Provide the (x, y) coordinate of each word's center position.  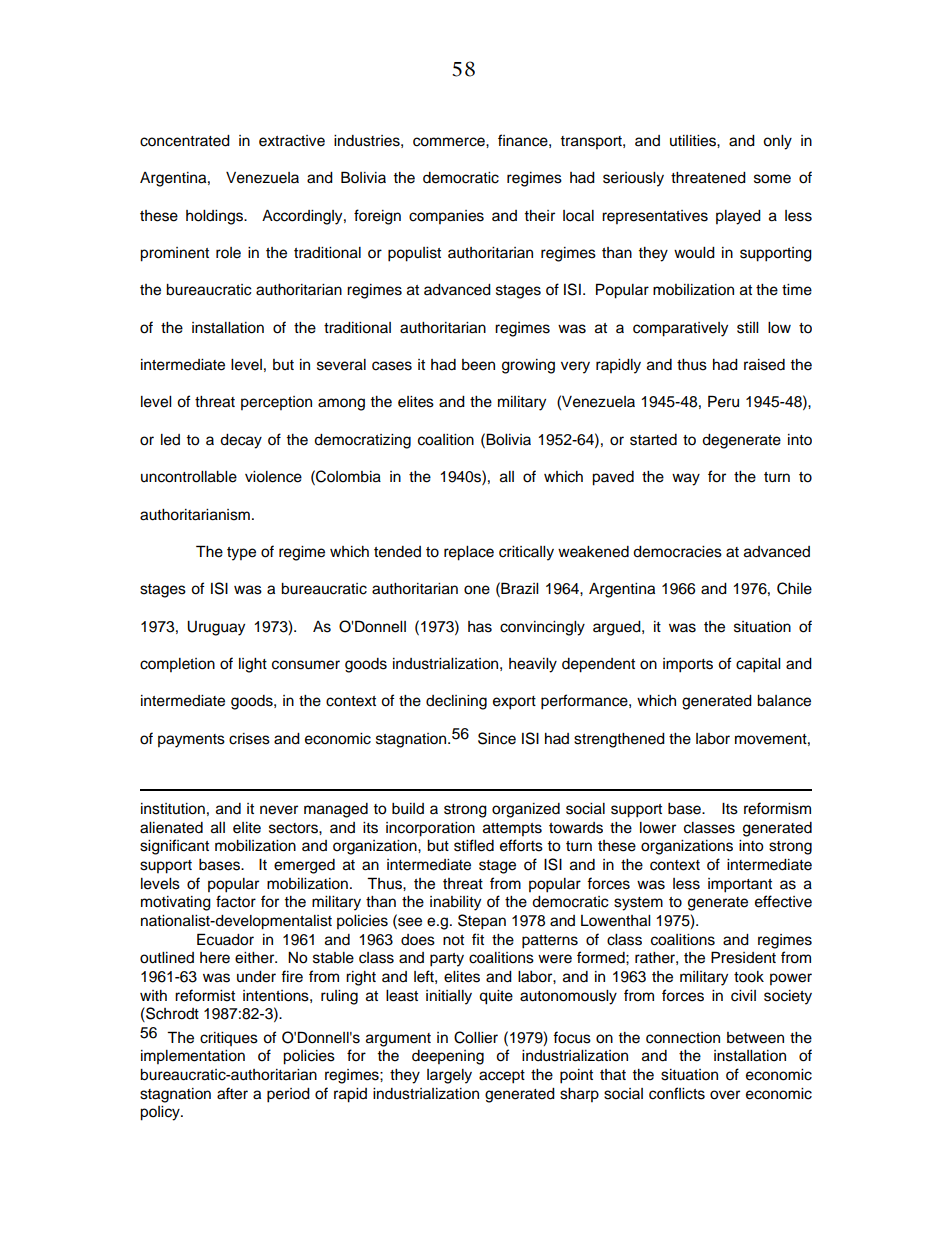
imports (688, 665)
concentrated (185, 141)
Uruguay (216, 628)
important (740, 885)
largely (449, 1076)
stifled (474, 845)
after (232, 1093)
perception (276, 403)
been (478, 365)
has (480, 627)
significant (174, 847)
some (772, 179)
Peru (723, 401)
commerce (450, 142)
